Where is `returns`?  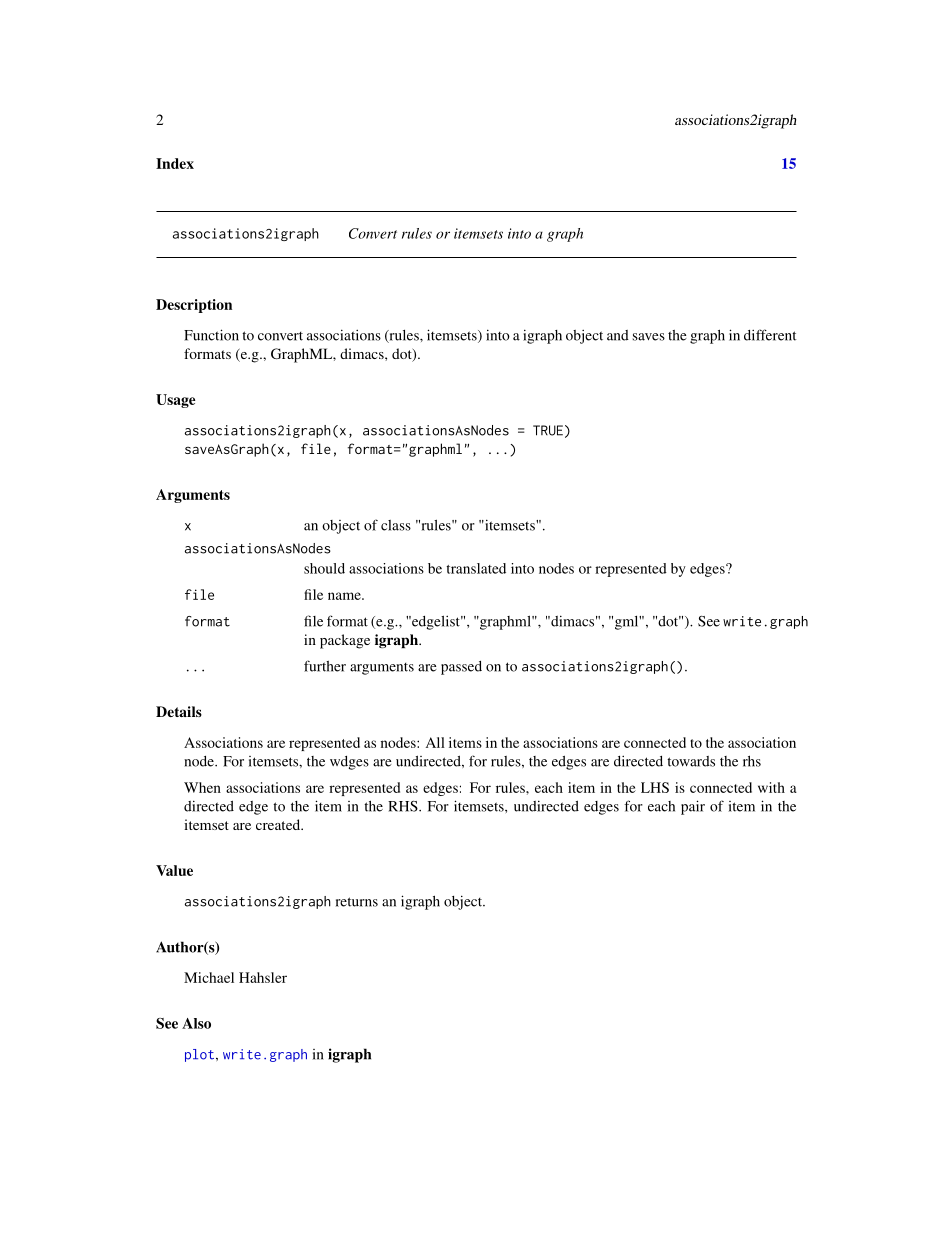
returns is located at coordinates (357, 902).
